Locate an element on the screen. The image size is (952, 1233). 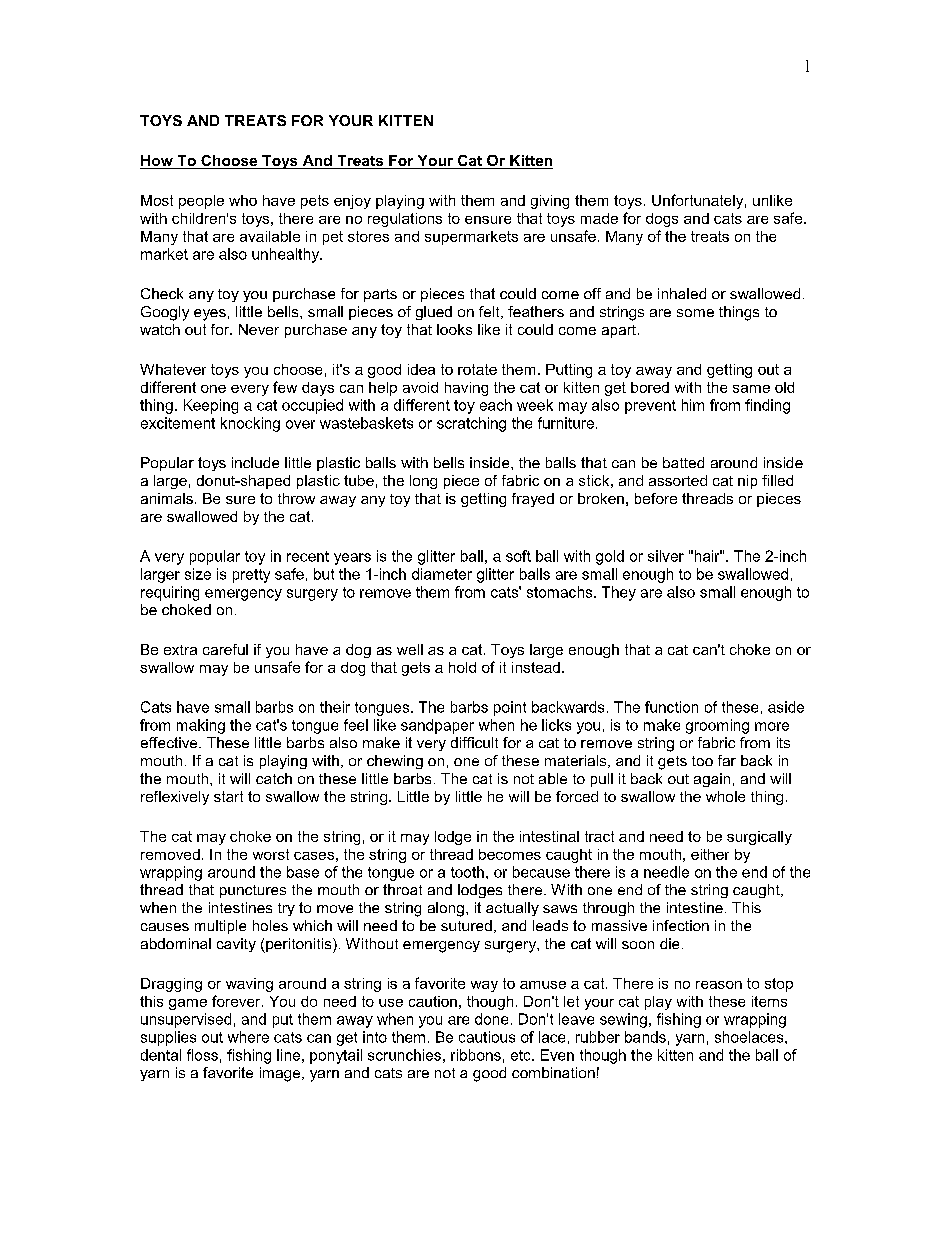
regulations is located at coordinates (405, 220).
